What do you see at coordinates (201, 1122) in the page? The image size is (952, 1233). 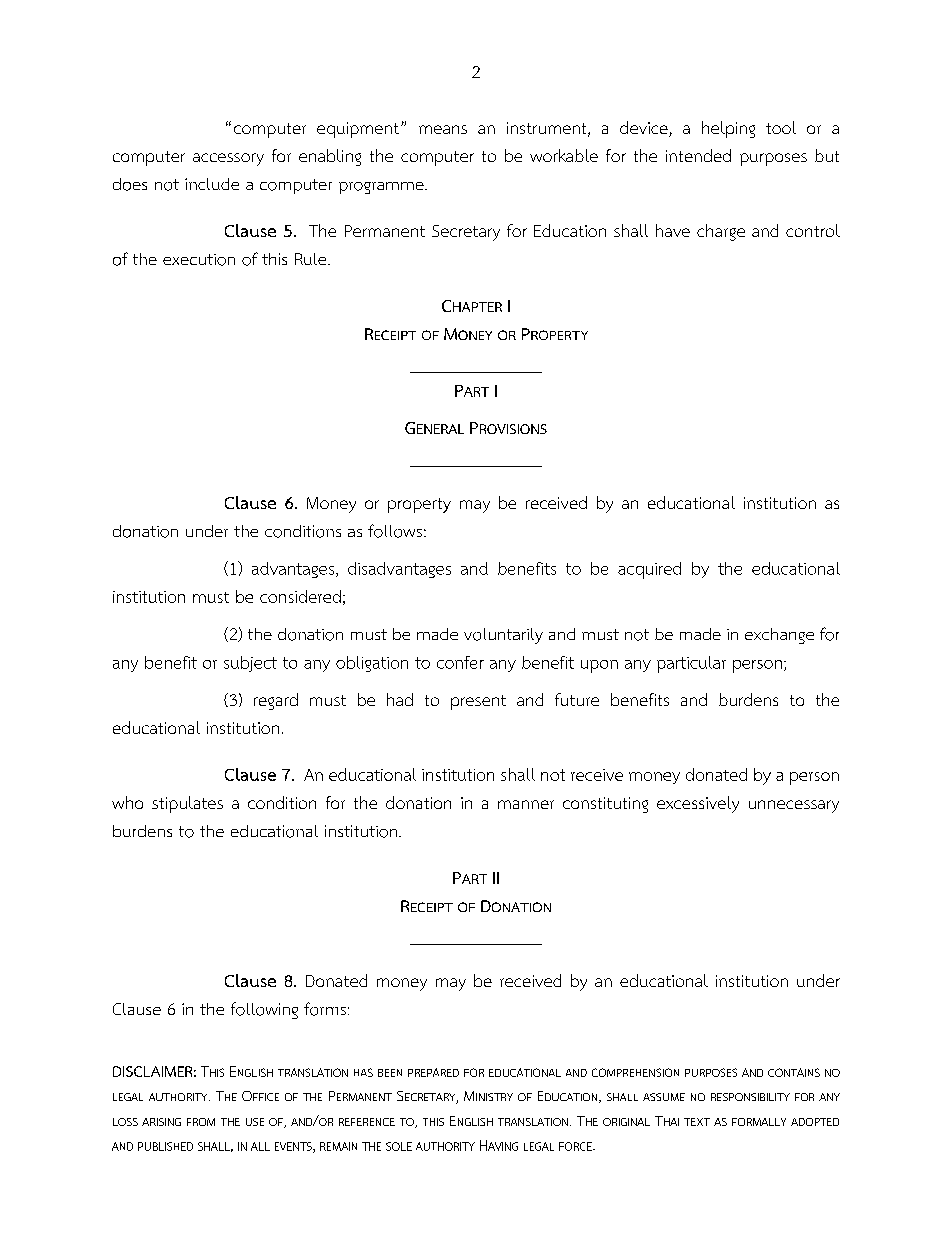 I see `FROM` at bounding box center [201, 1122].
